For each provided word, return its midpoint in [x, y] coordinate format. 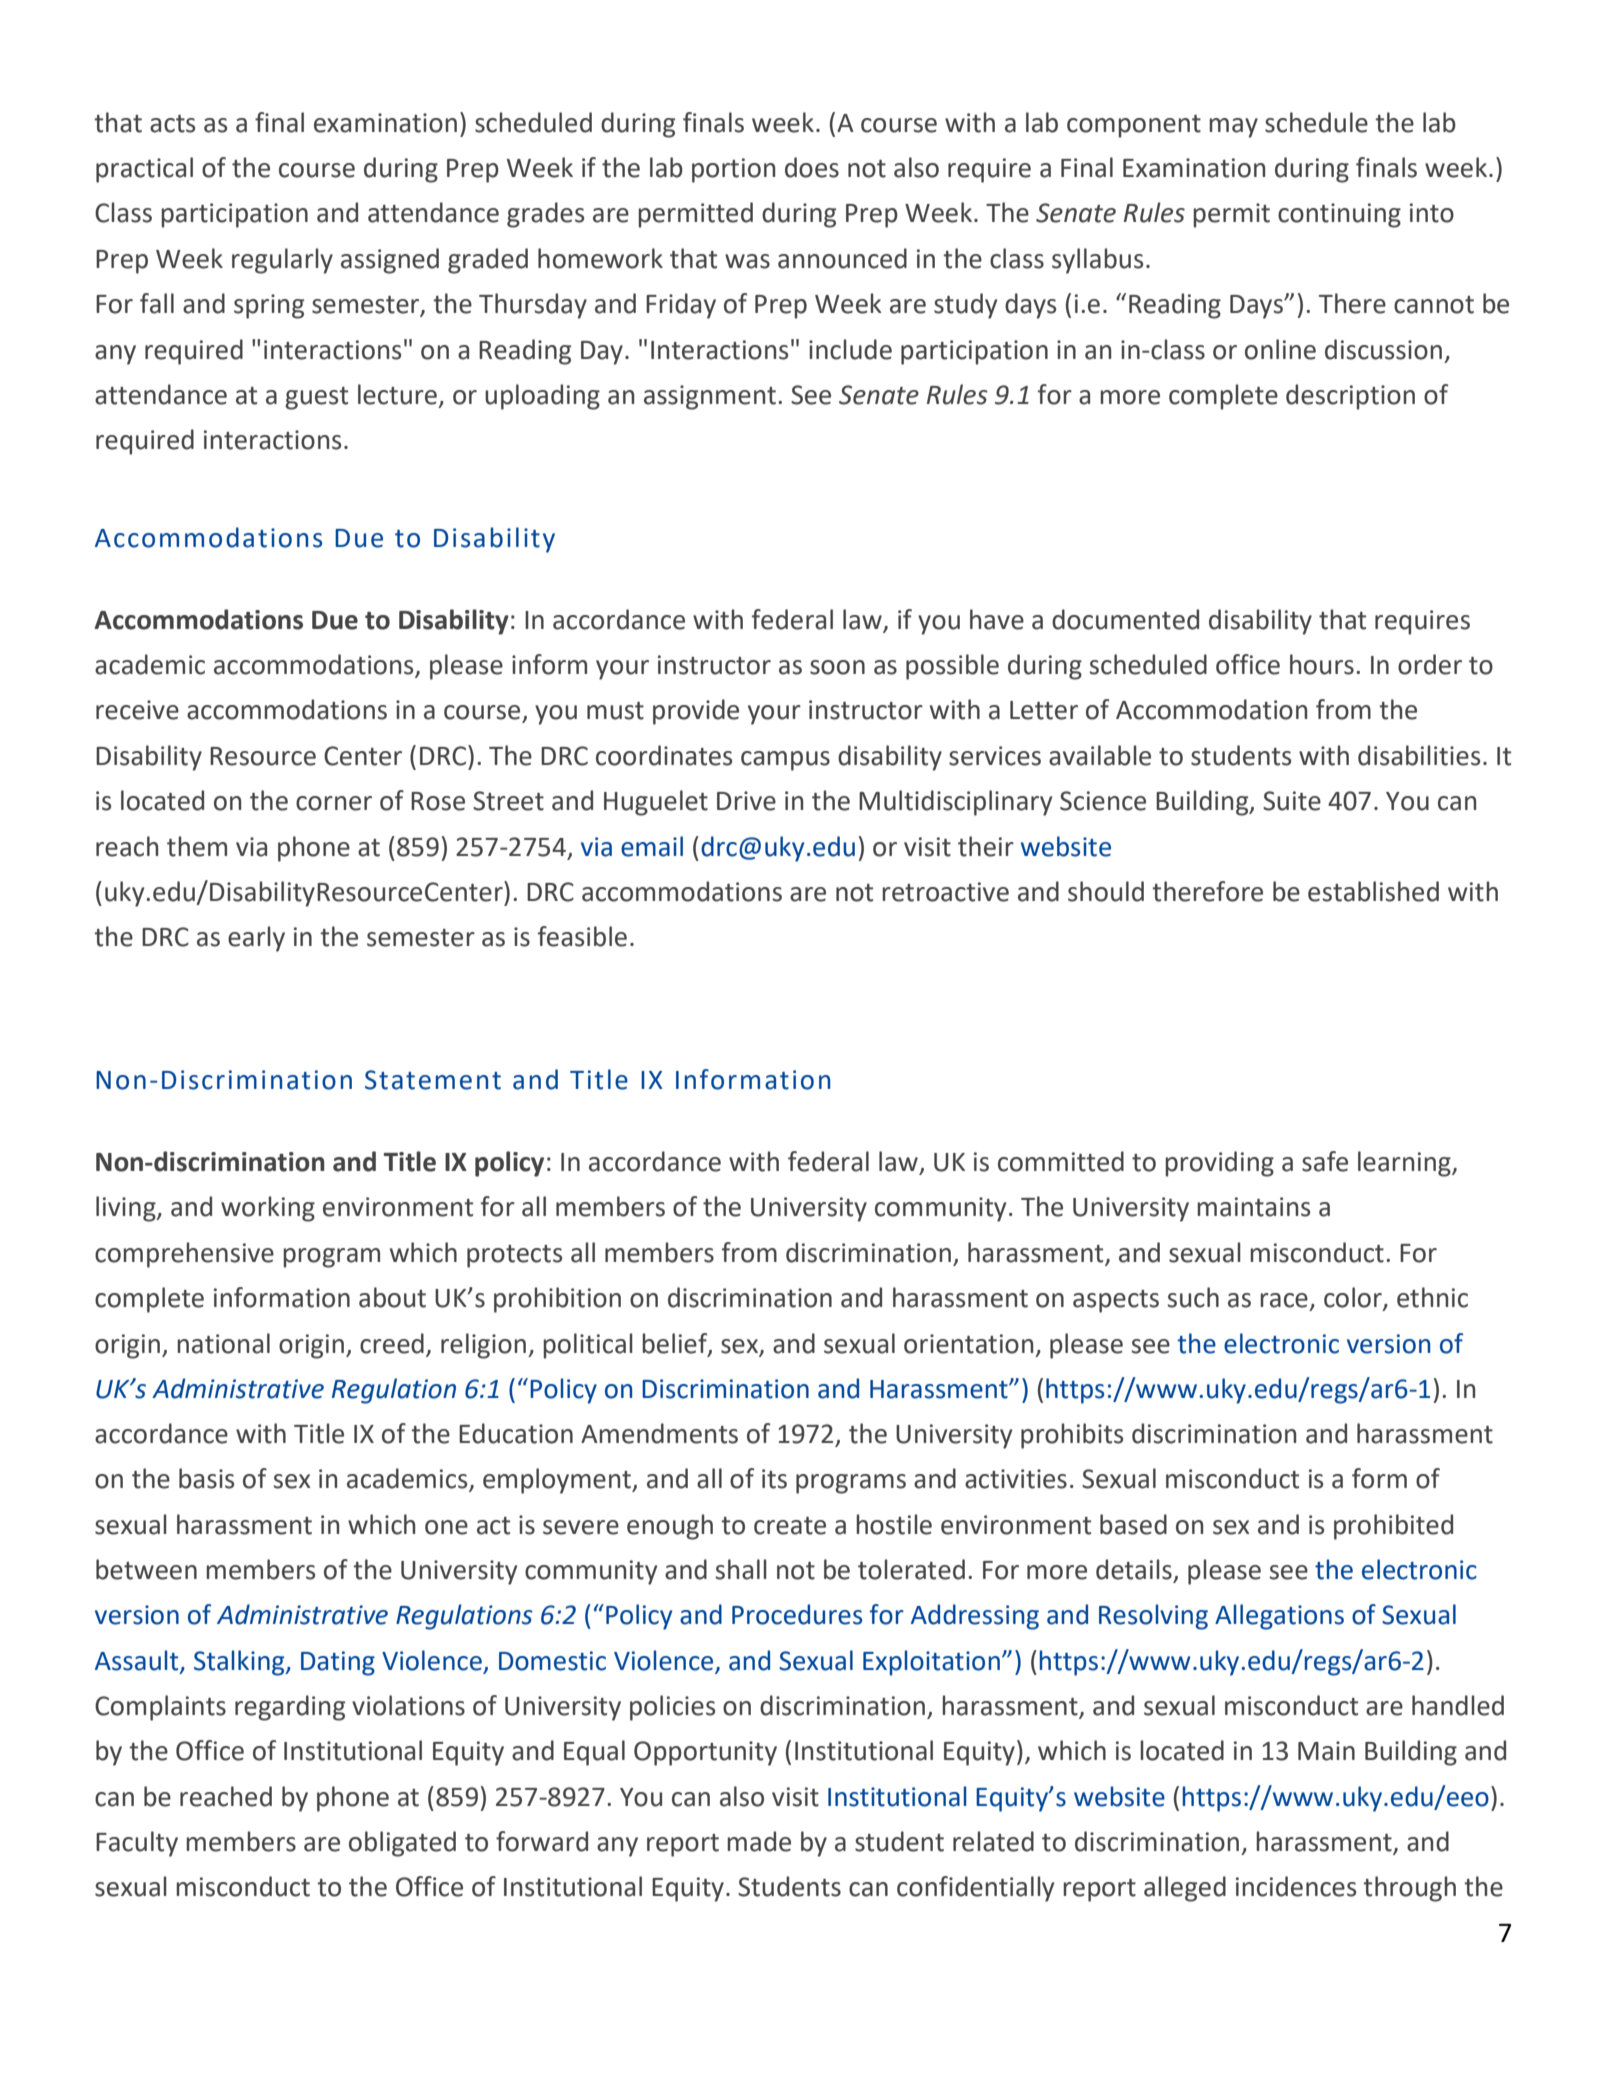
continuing [1339, 215]
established [1373, 891]
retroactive [945, 892]
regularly [282, 261]
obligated [402, 1844]
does [812, 167]
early [256, 939]
